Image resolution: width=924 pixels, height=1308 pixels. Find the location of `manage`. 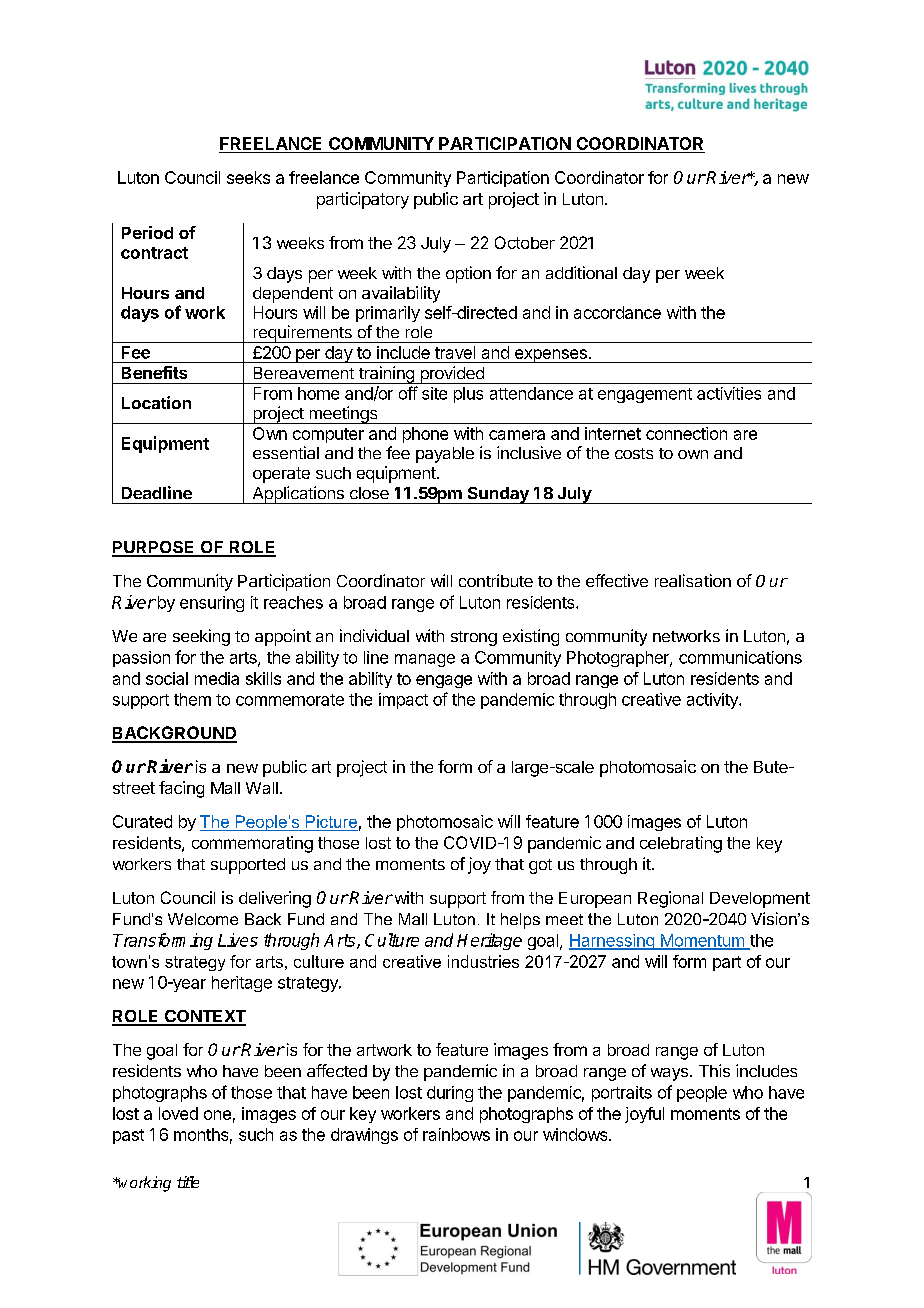

manage is located at coordinates (425, 660).
